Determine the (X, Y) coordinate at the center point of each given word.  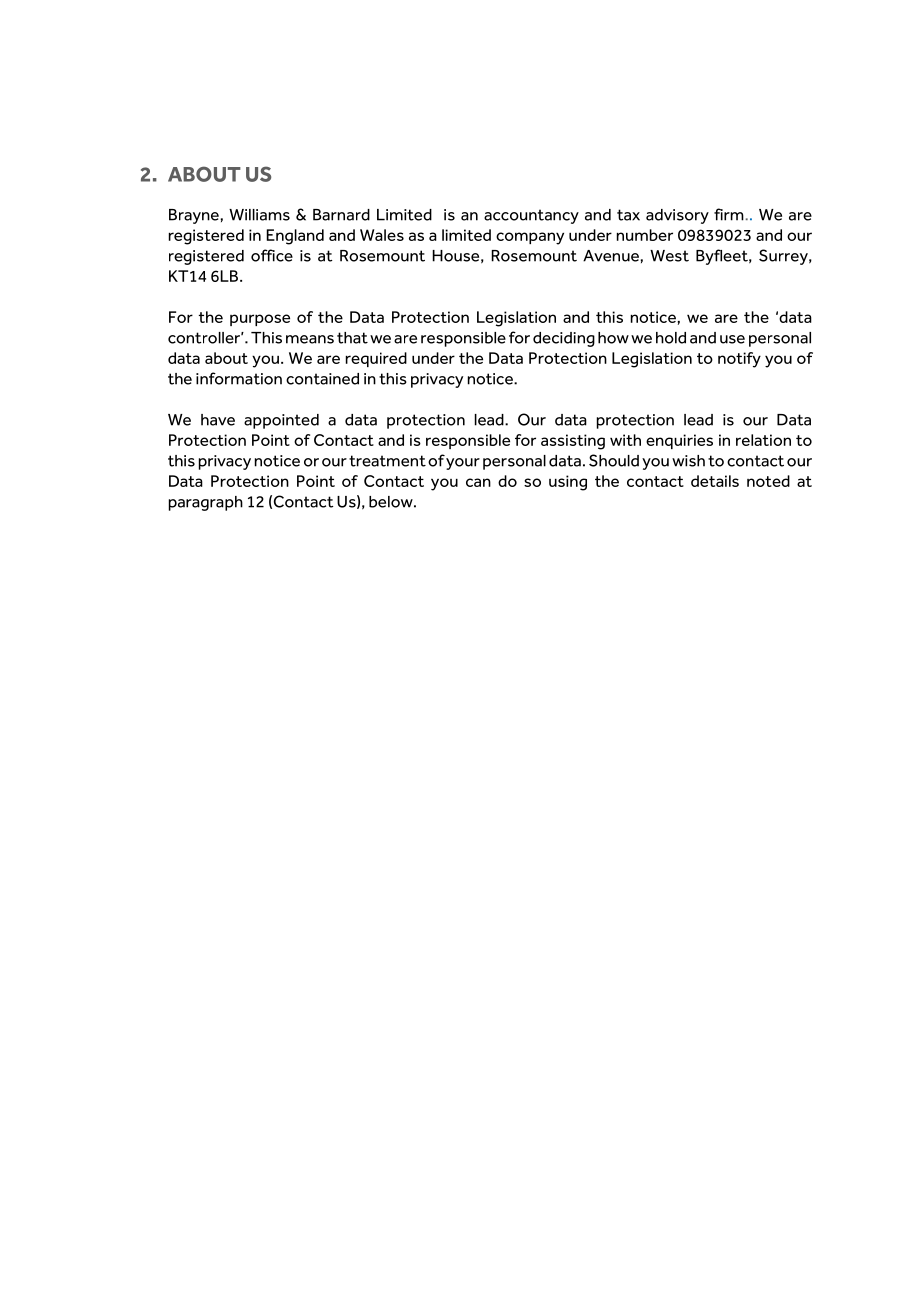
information (239, 378)
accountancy (531, 216)
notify (739, 360)
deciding (564, 339)
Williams (259, 215)
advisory (677, 216)
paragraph (206, 503)
